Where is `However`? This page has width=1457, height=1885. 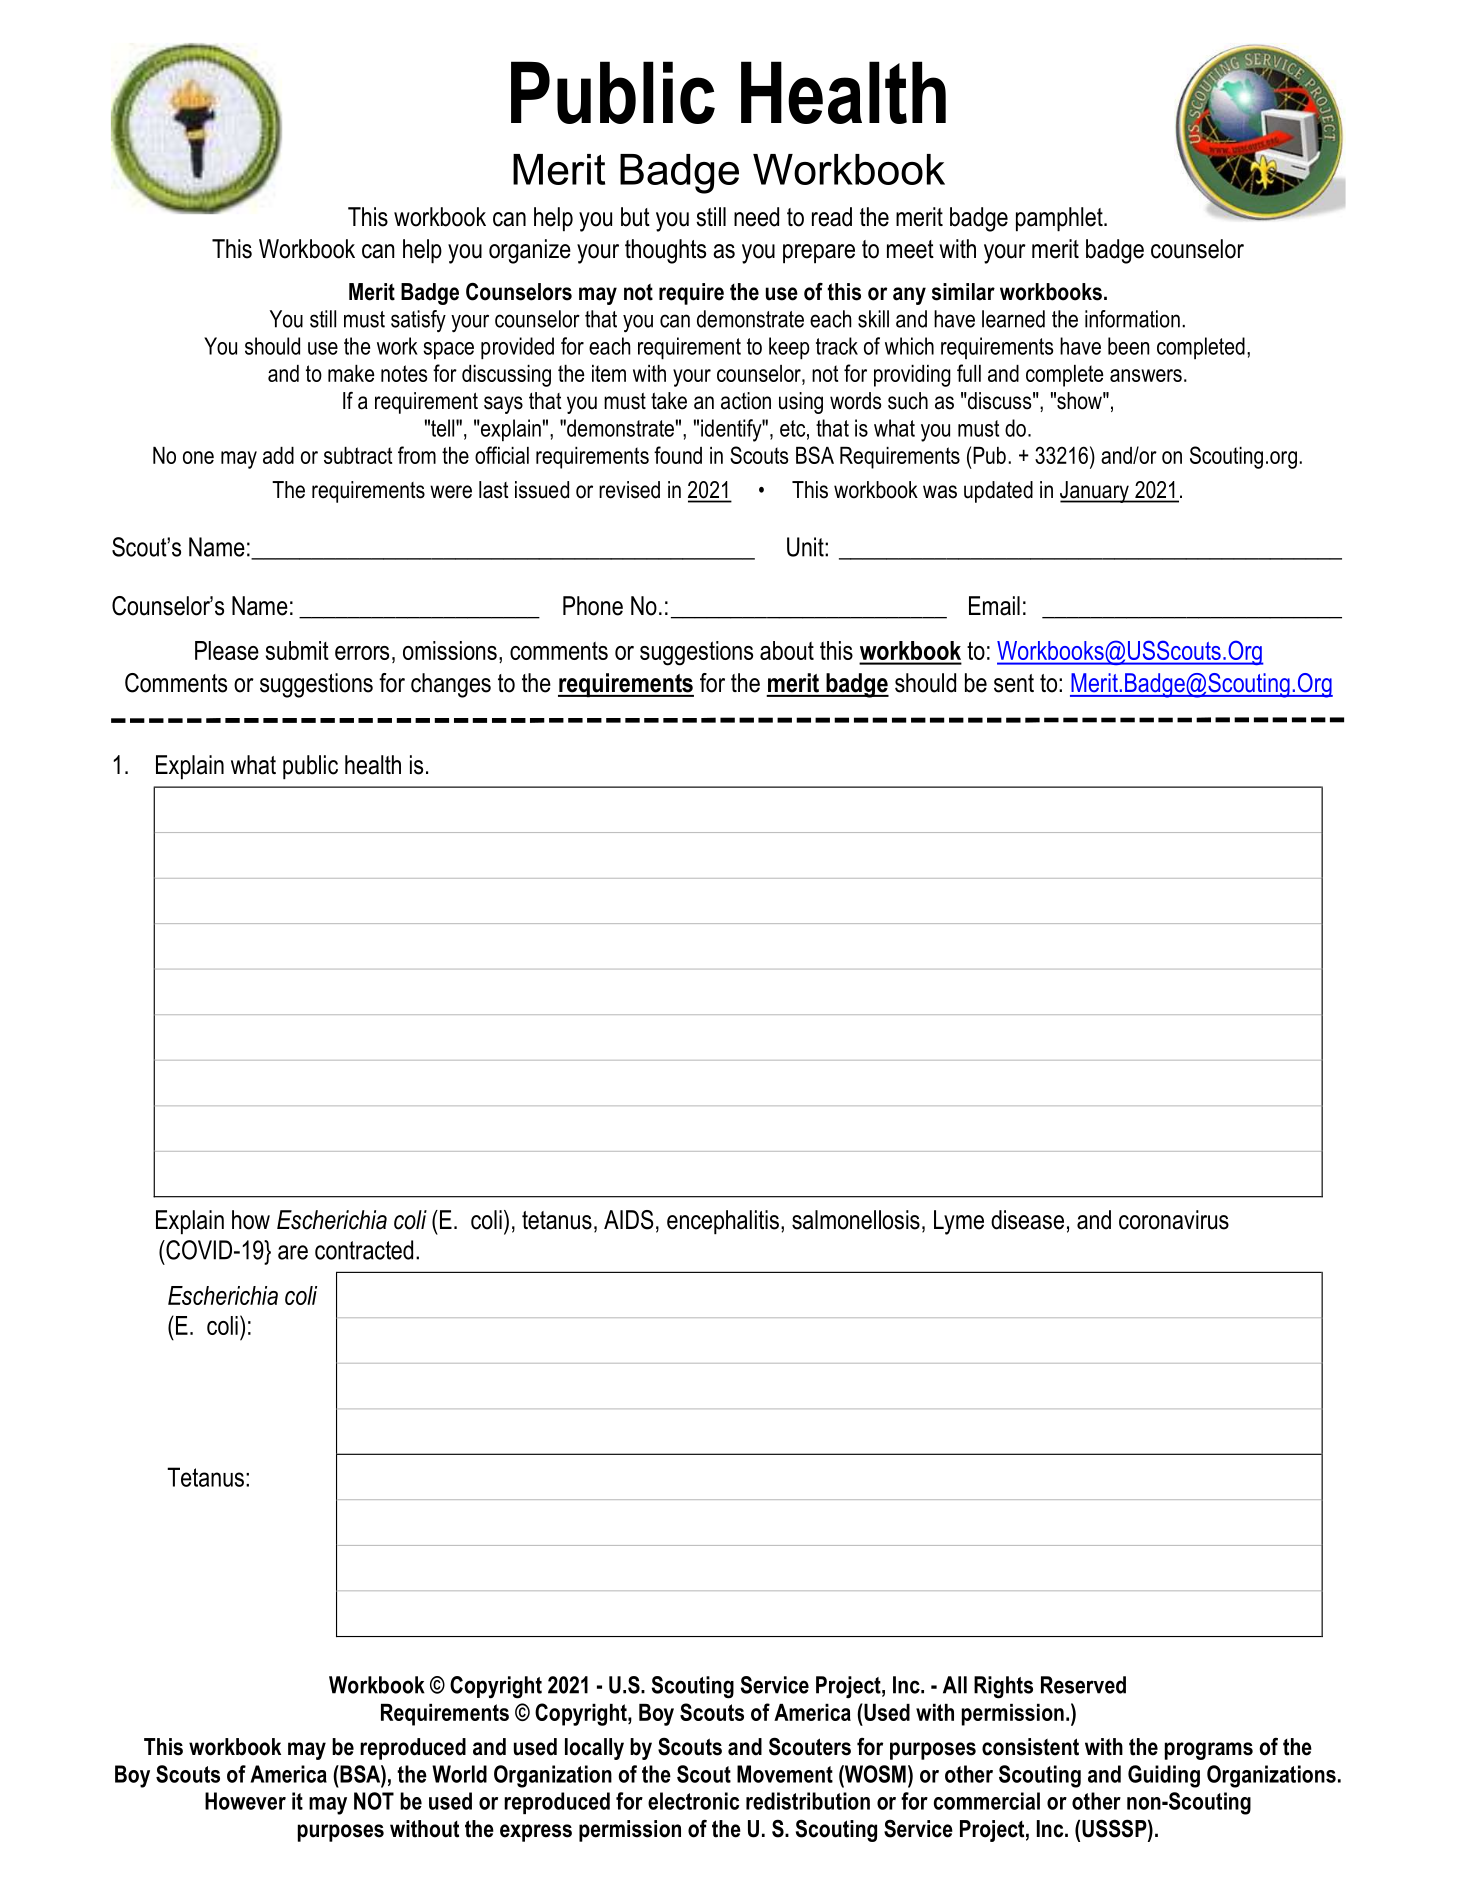 However is located at coordinates (245, 1801).
